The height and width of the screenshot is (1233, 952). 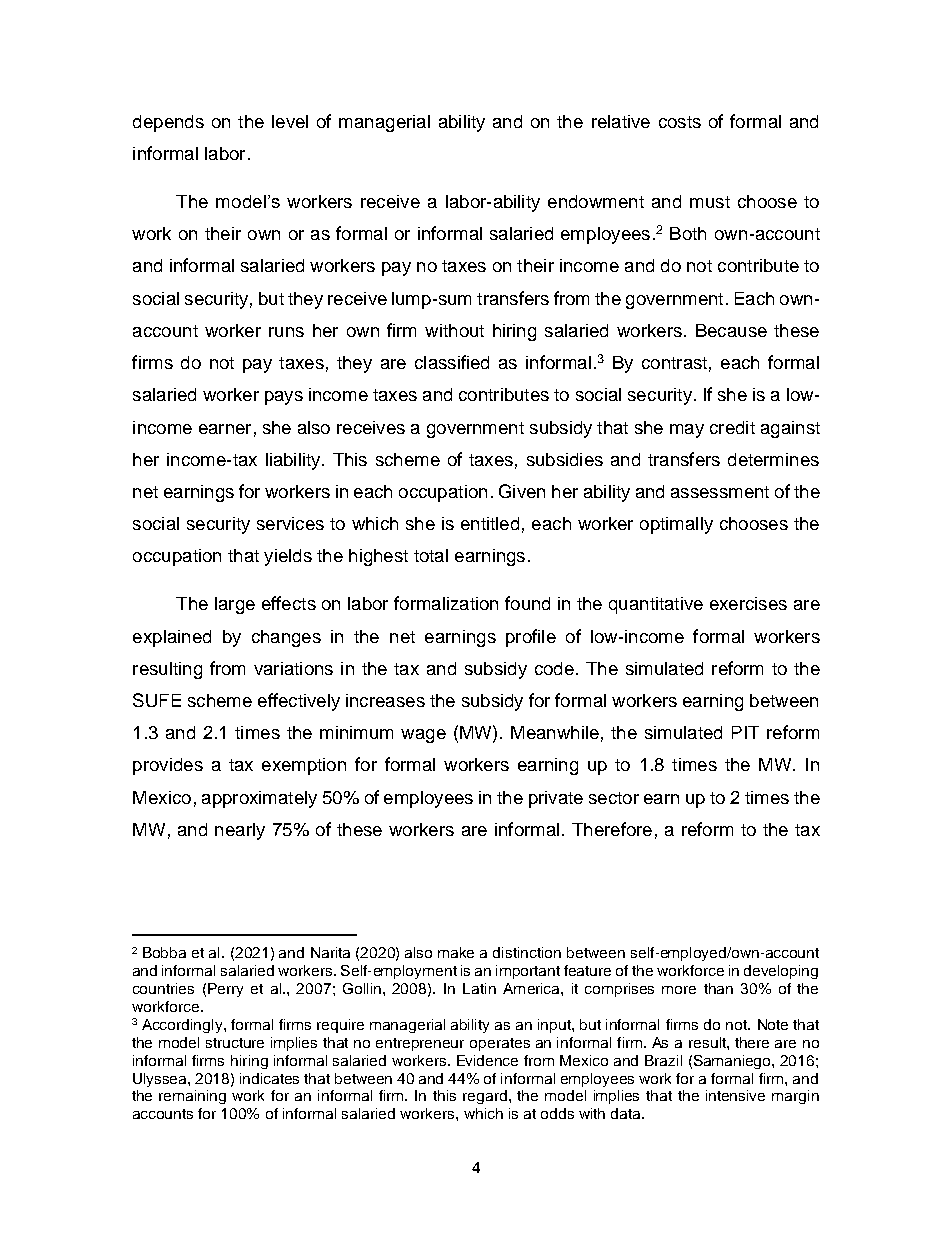 What do you see at coordinates (235, 605) in the screenshot?
I see `large` at bounding box center [235, 605].
